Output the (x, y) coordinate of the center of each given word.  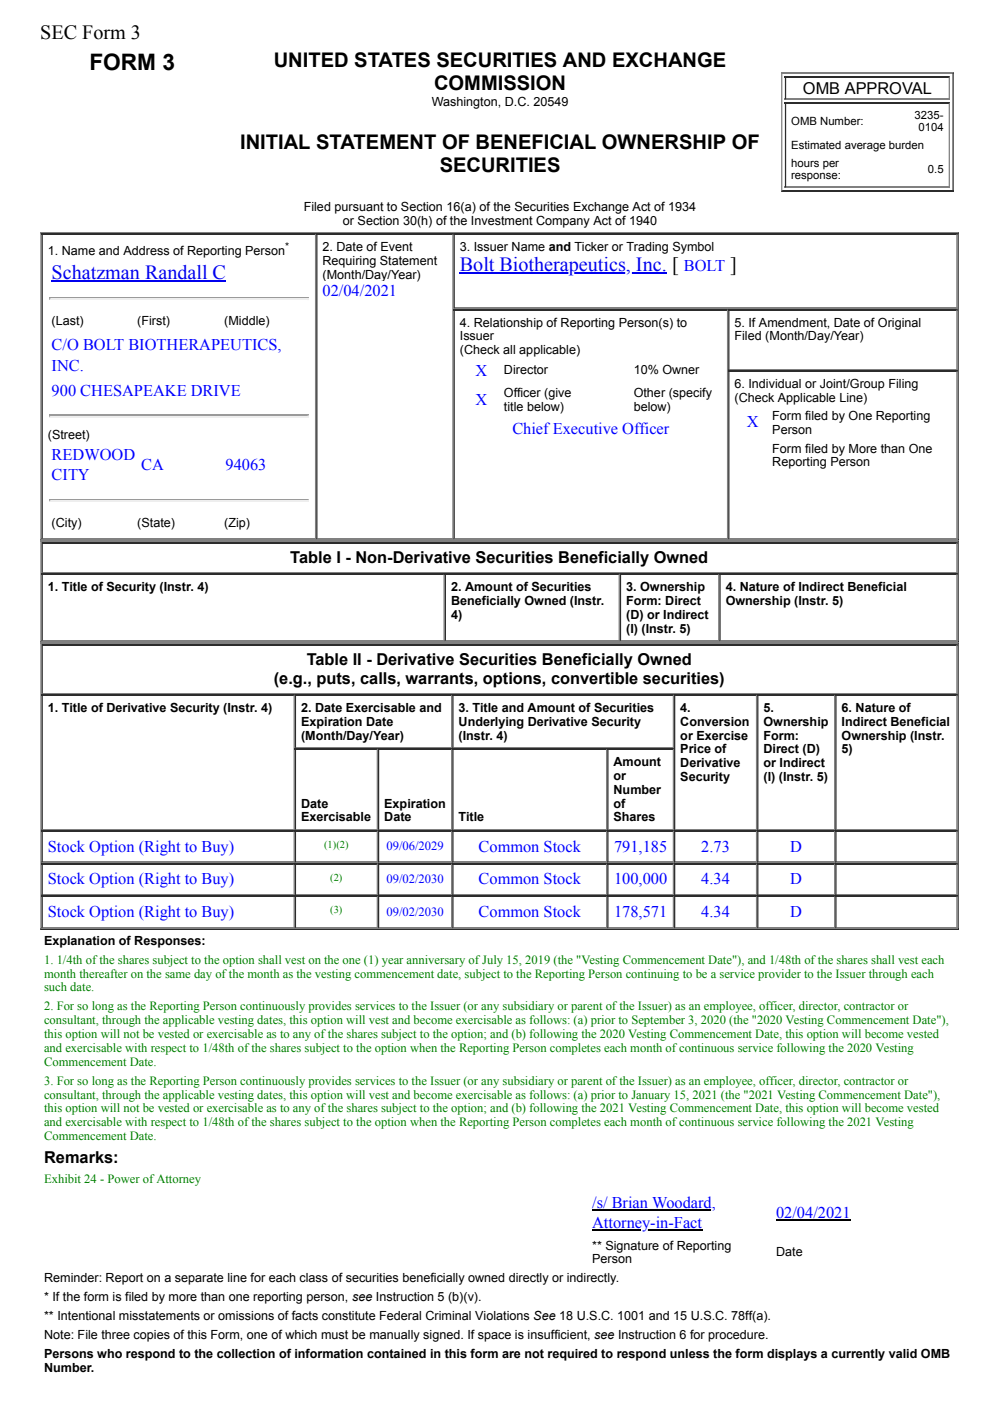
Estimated (816, 145)
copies (151, 1336)
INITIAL (275, 141)
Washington (465, 103)
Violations (502, 1316)
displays (792, 1355)
